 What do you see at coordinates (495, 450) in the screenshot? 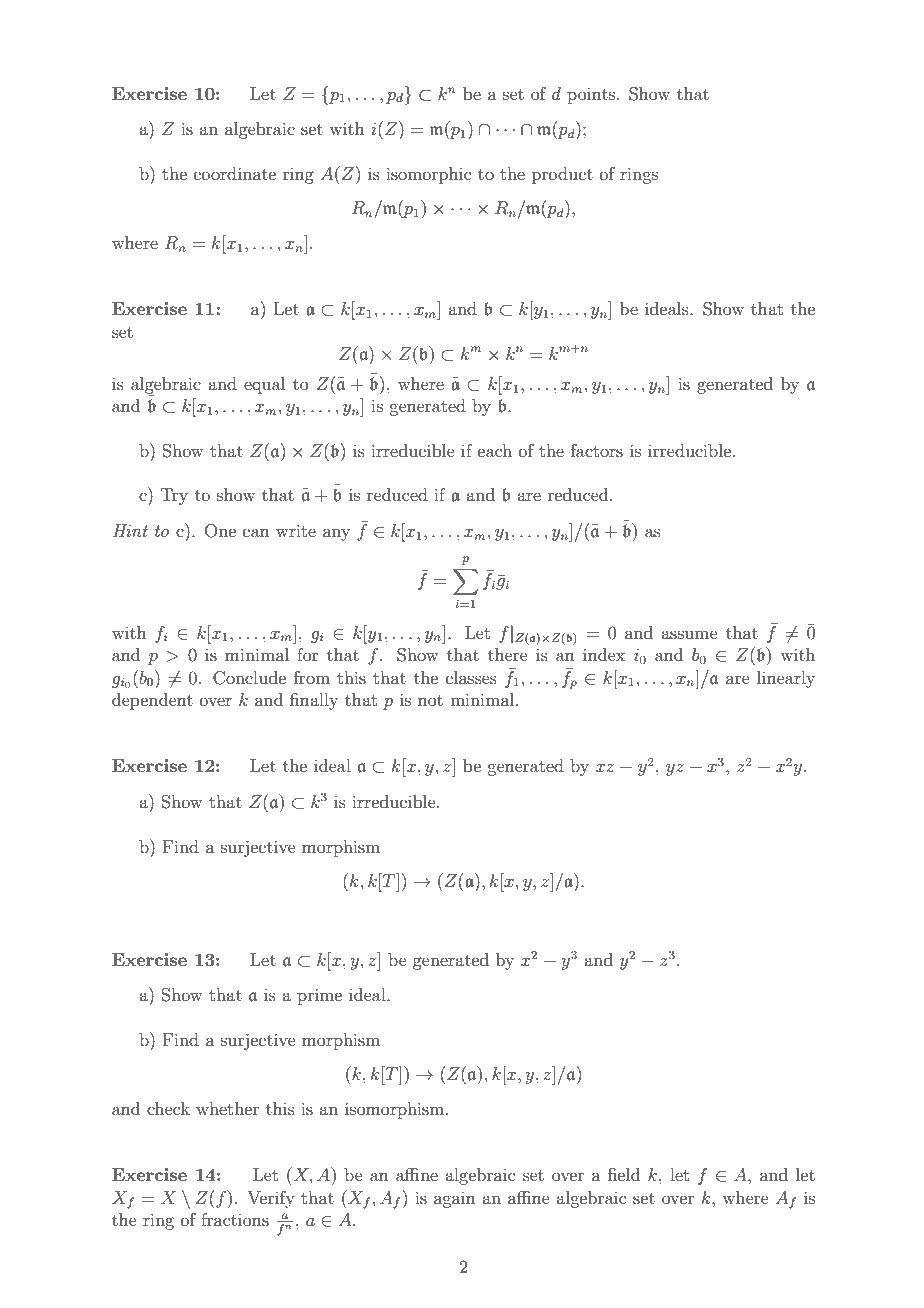
I see `each` at bounding box center [495, 450].
